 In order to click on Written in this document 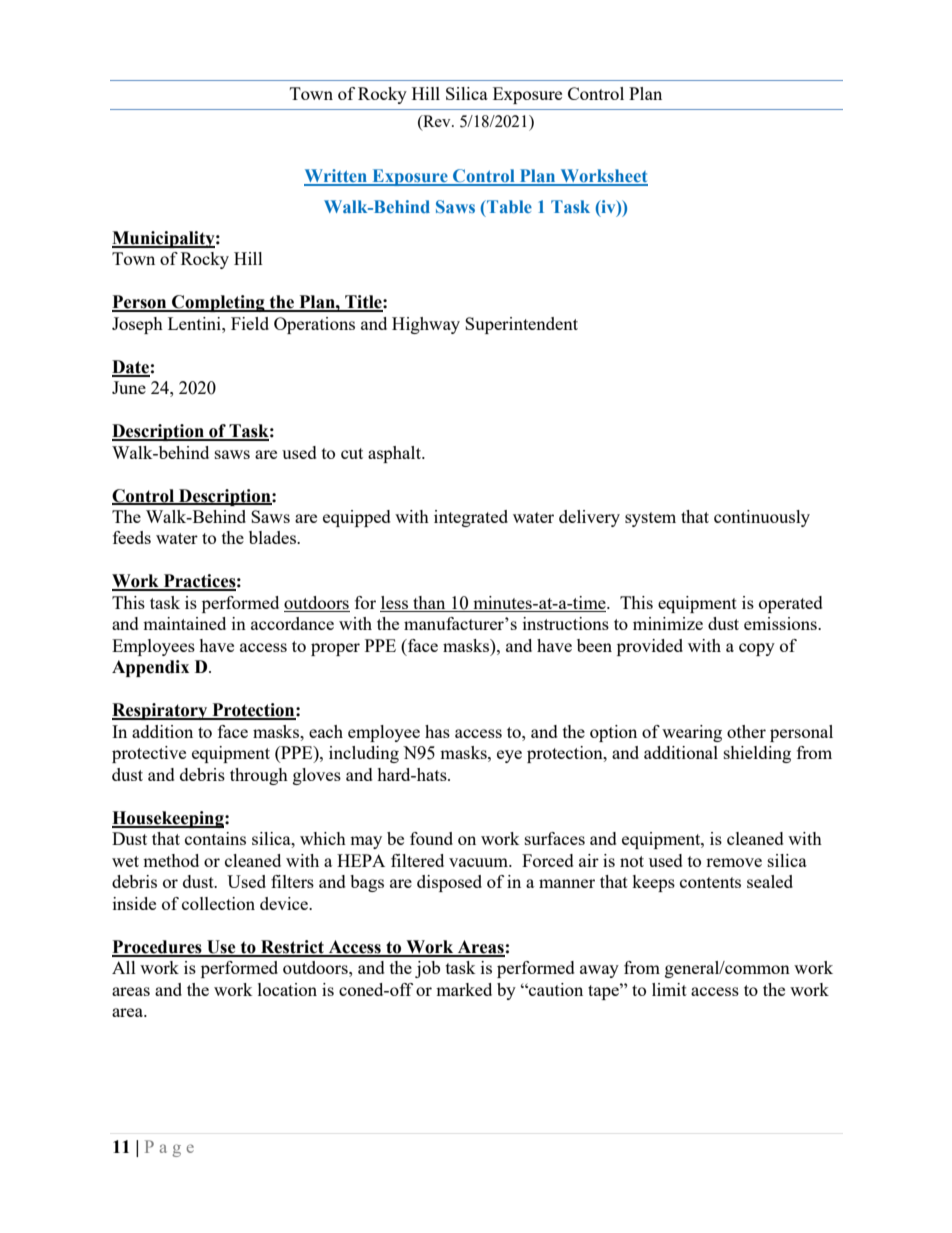, I will do `click(337, 177)`.
